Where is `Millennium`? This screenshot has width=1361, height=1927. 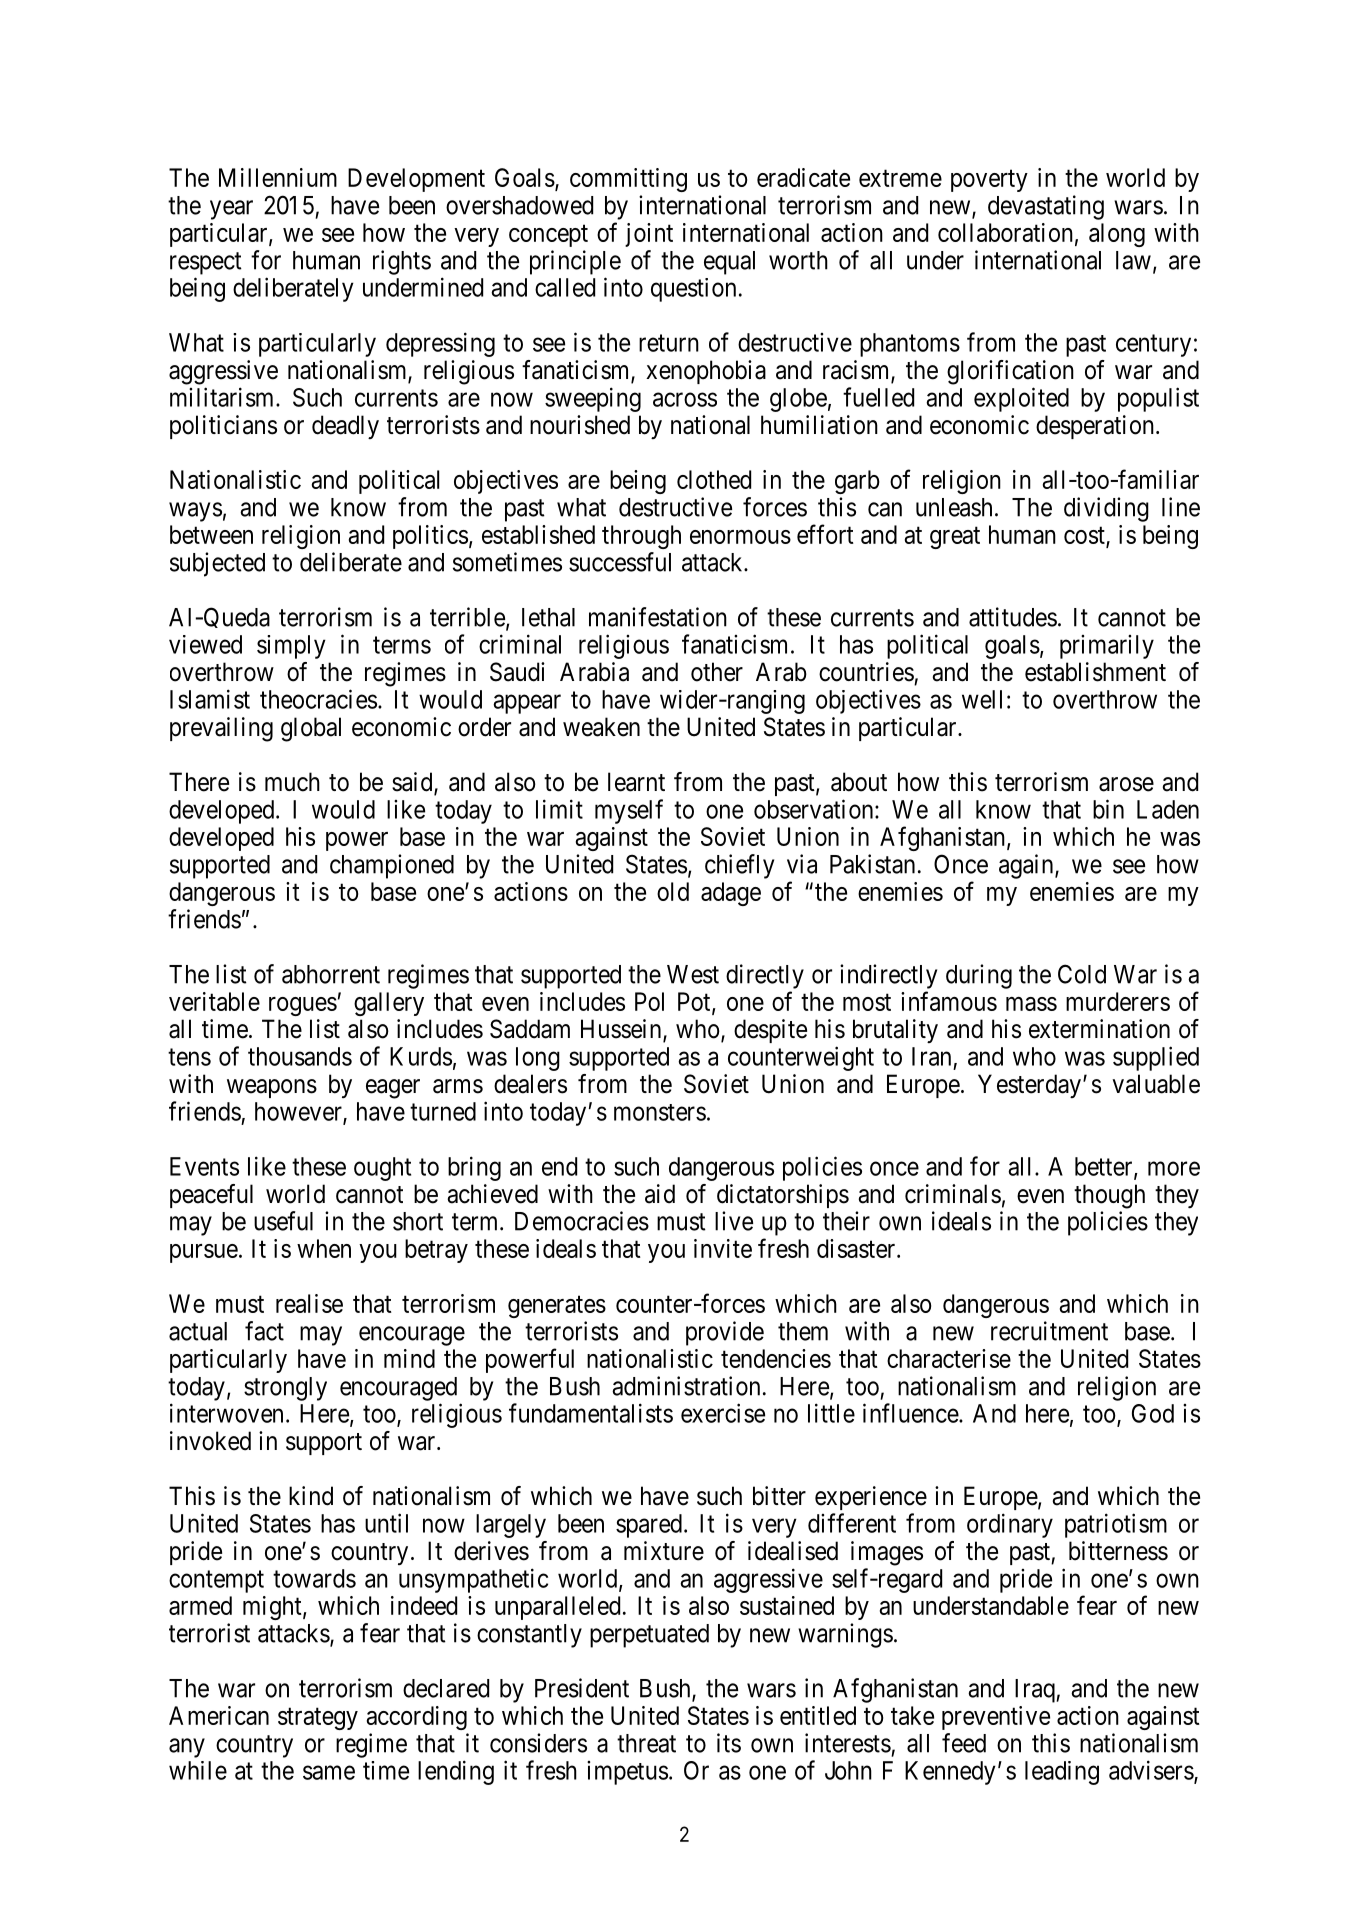
Millennium is located at coordinates (278, 177).
